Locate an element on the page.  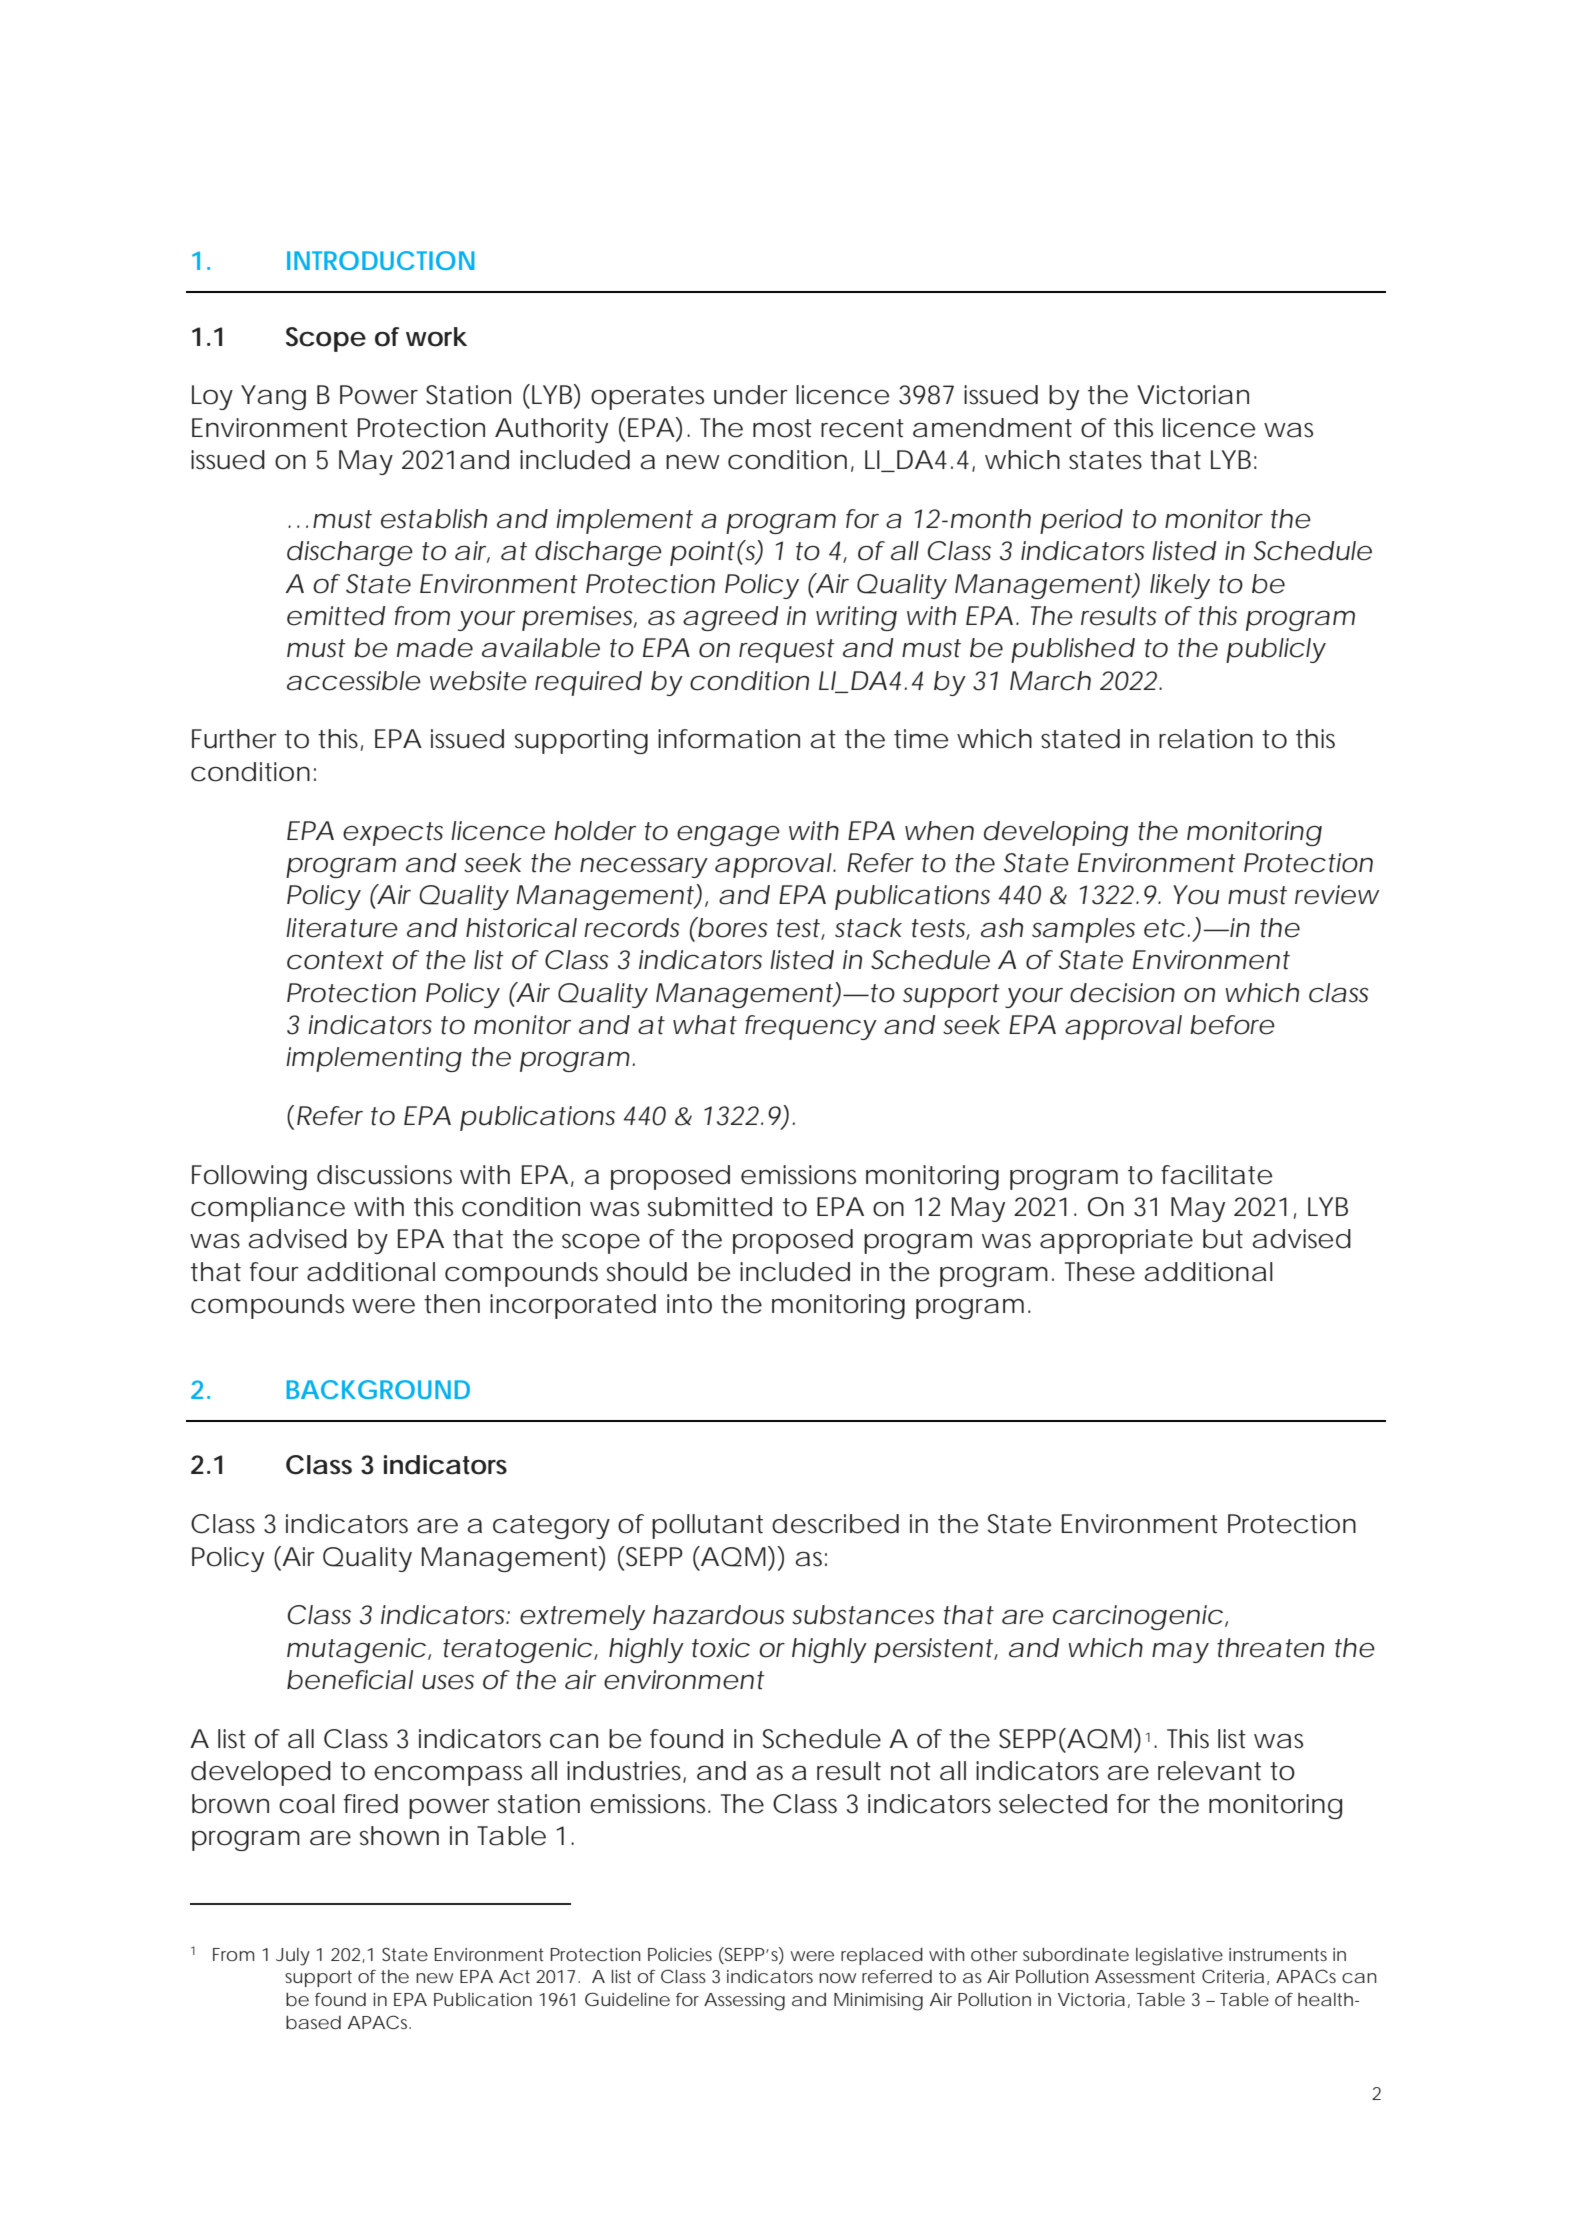
July is located at coordinates (293, 1957).
